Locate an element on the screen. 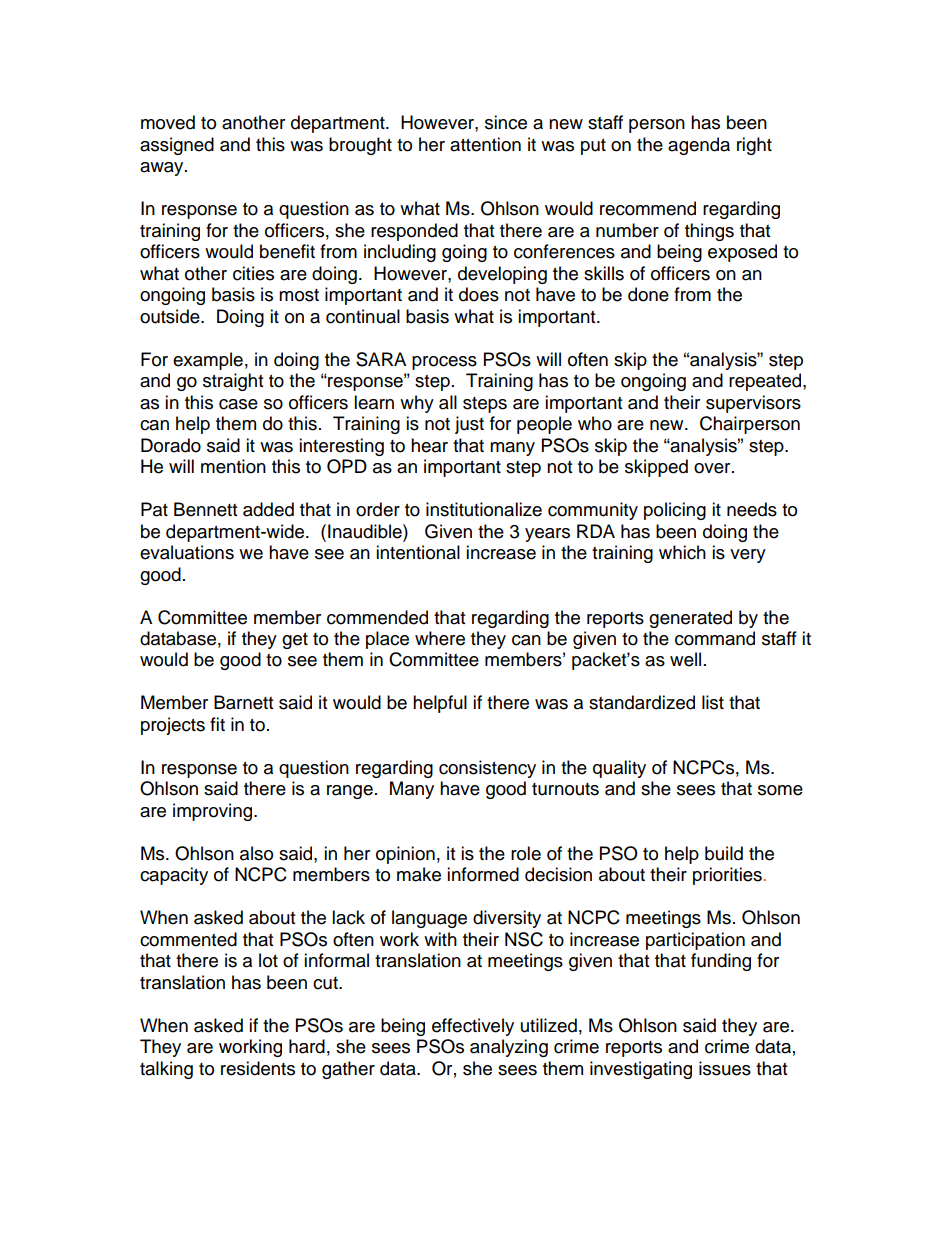  residents is located at coordinates (258, 1068).
